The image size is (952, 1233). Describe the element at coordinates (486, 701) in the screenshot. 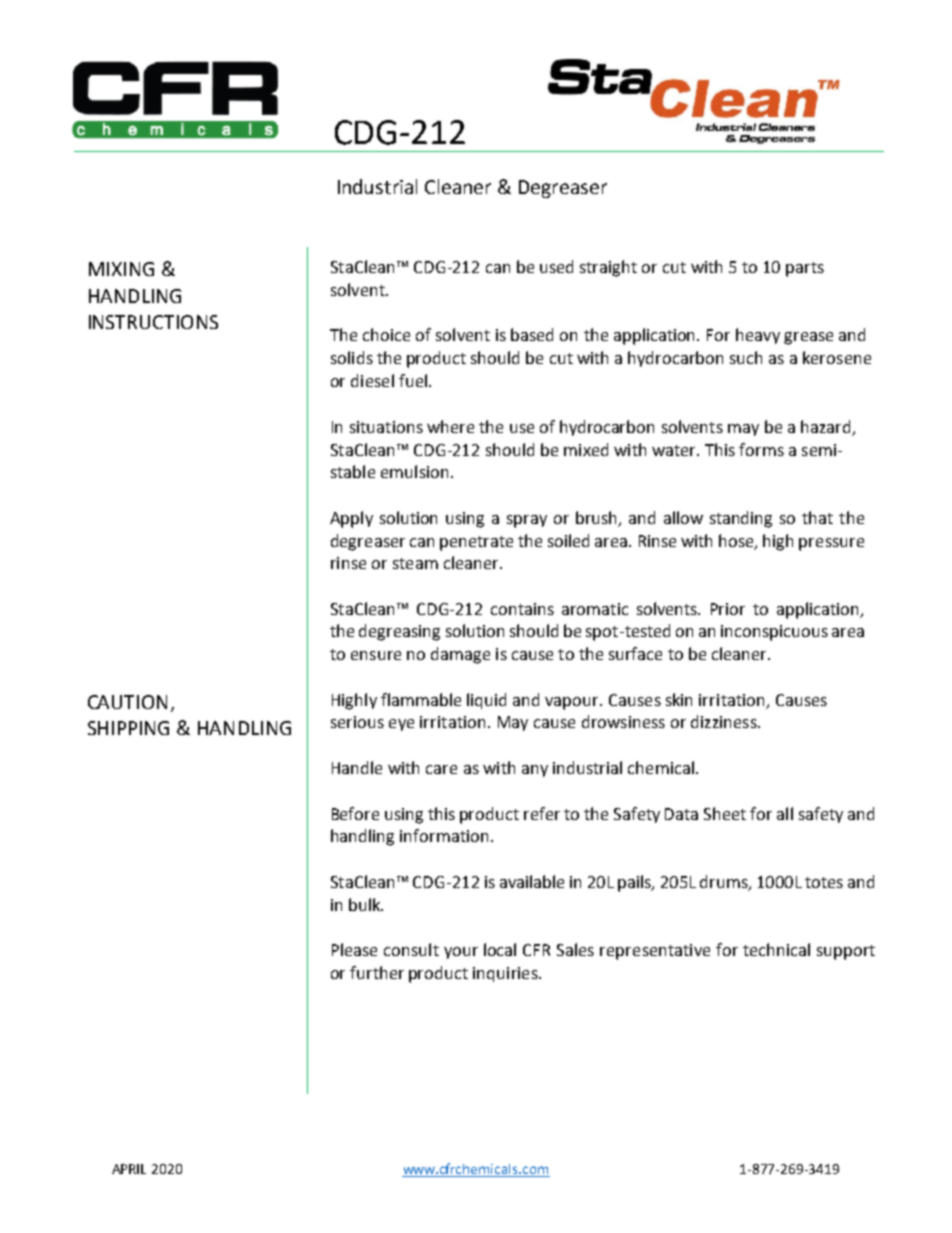

I see `liquid` at that location.
